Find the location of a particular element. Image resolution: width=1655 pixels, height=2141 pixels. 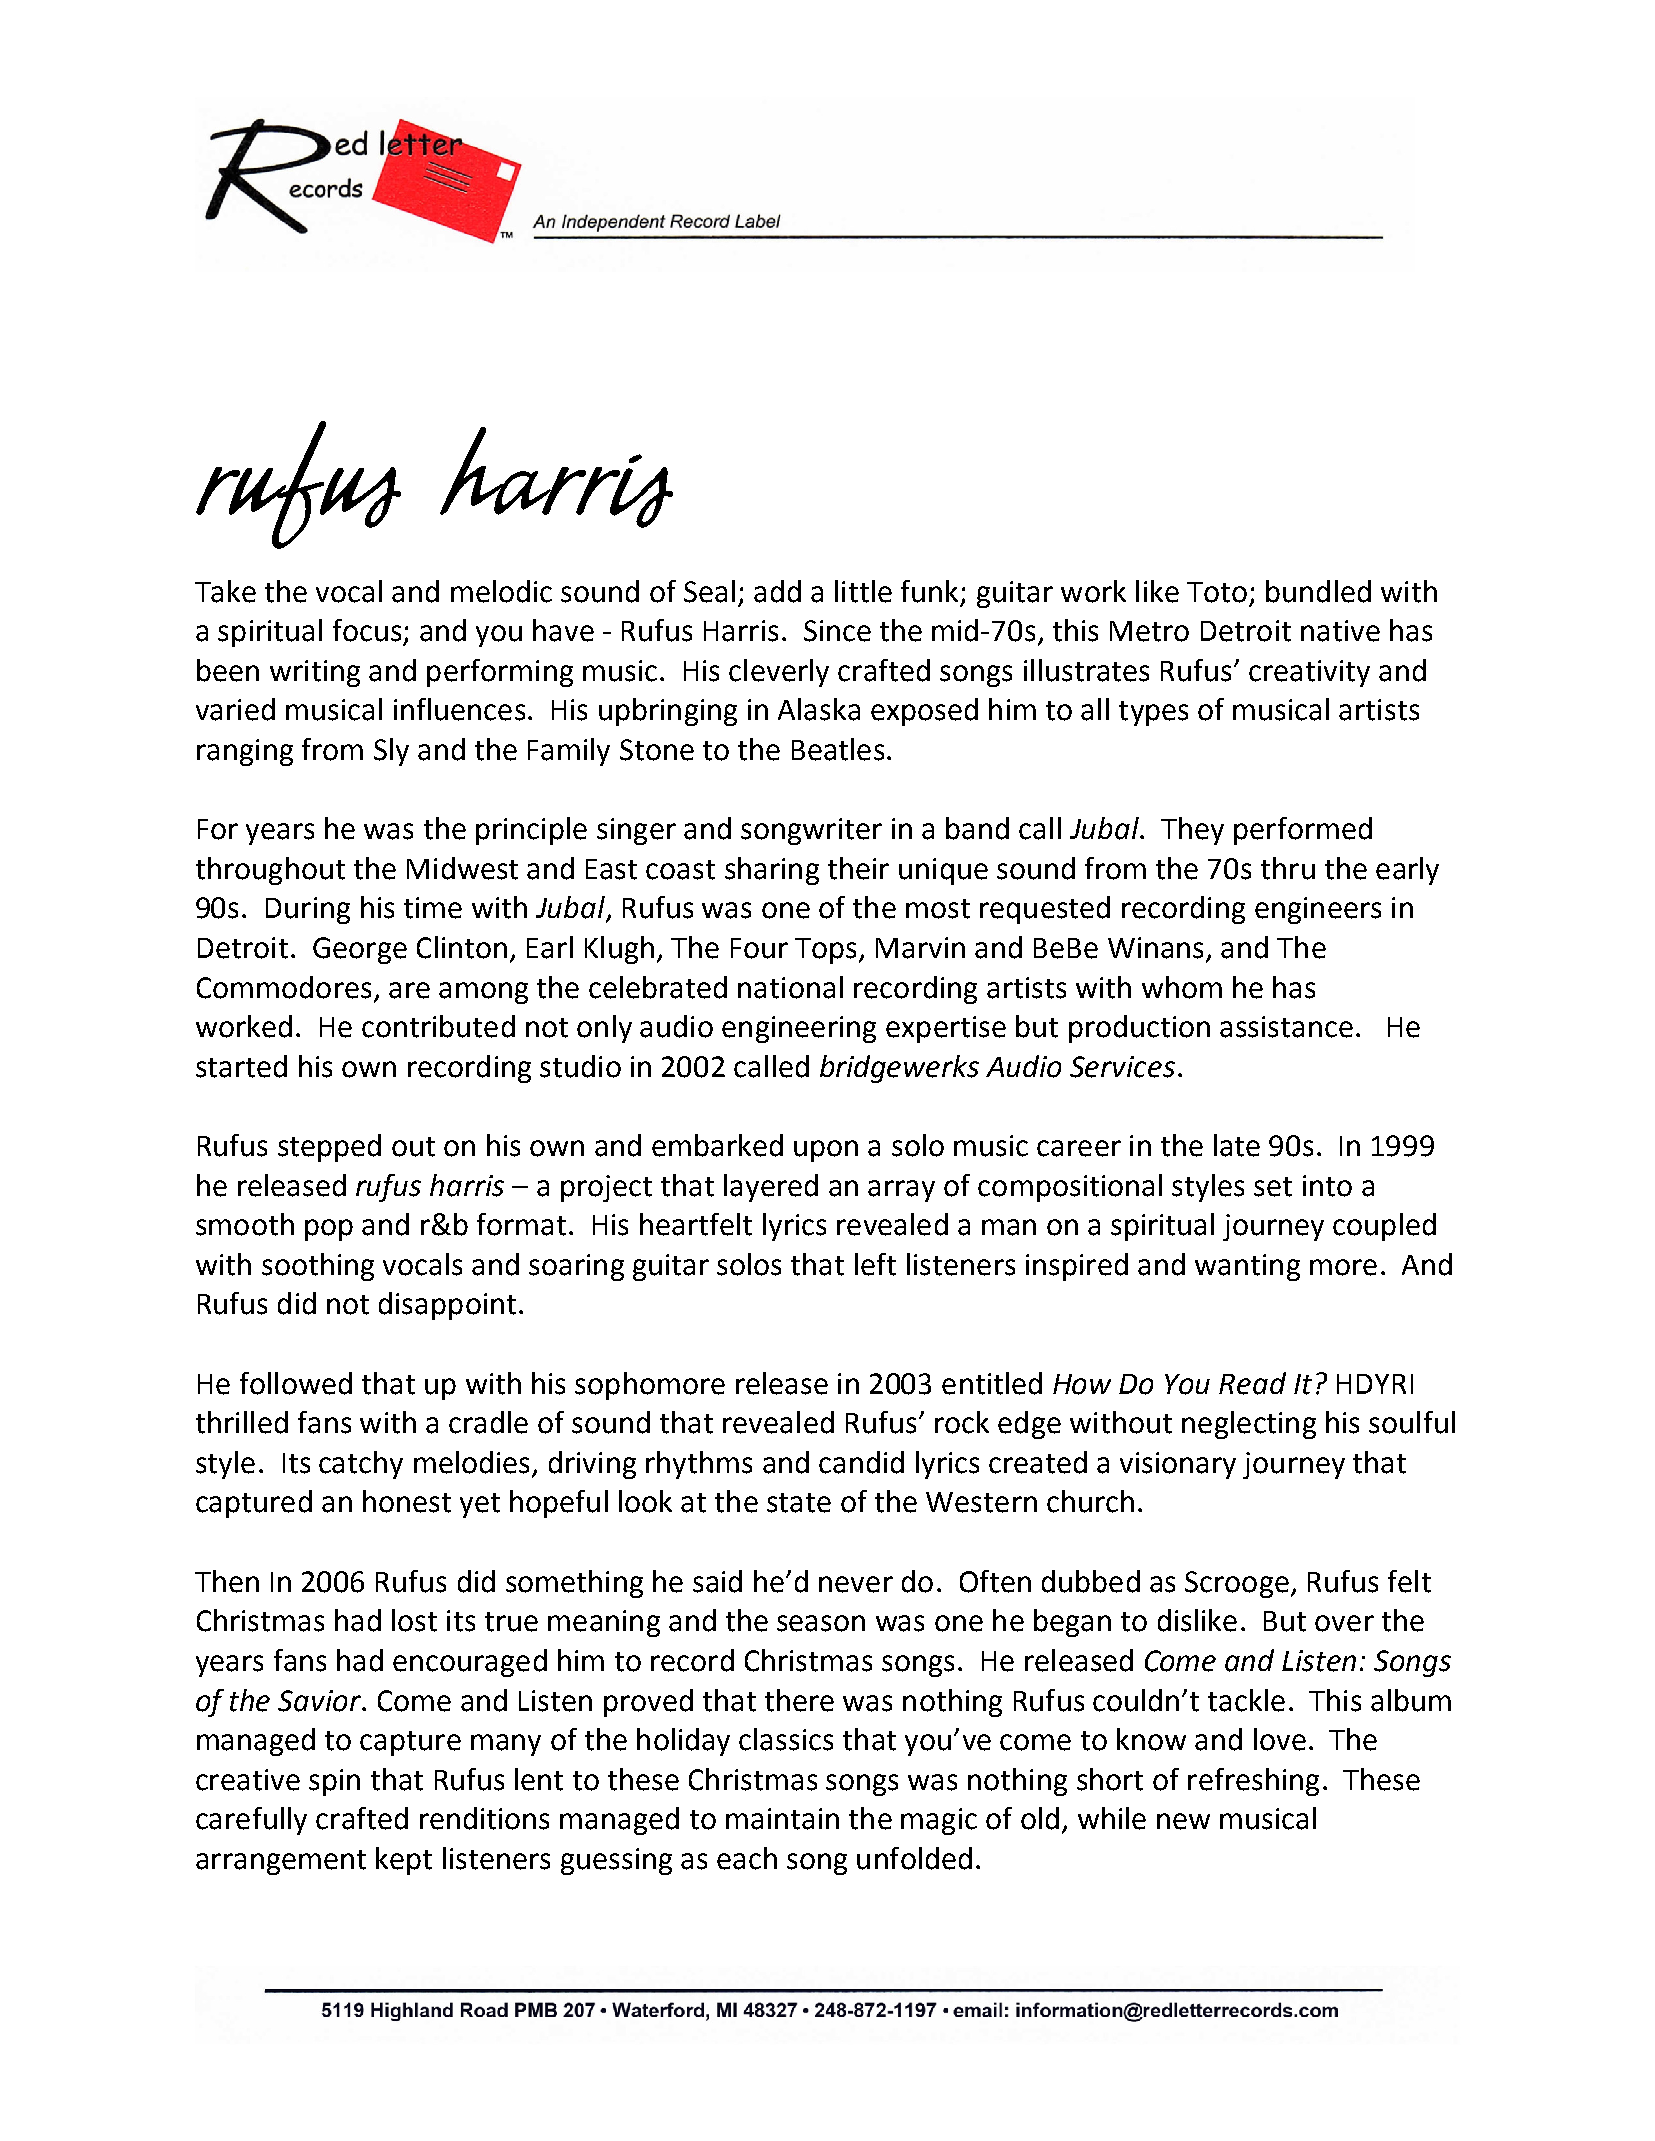

layered is located at coordinates (771, 1188).
